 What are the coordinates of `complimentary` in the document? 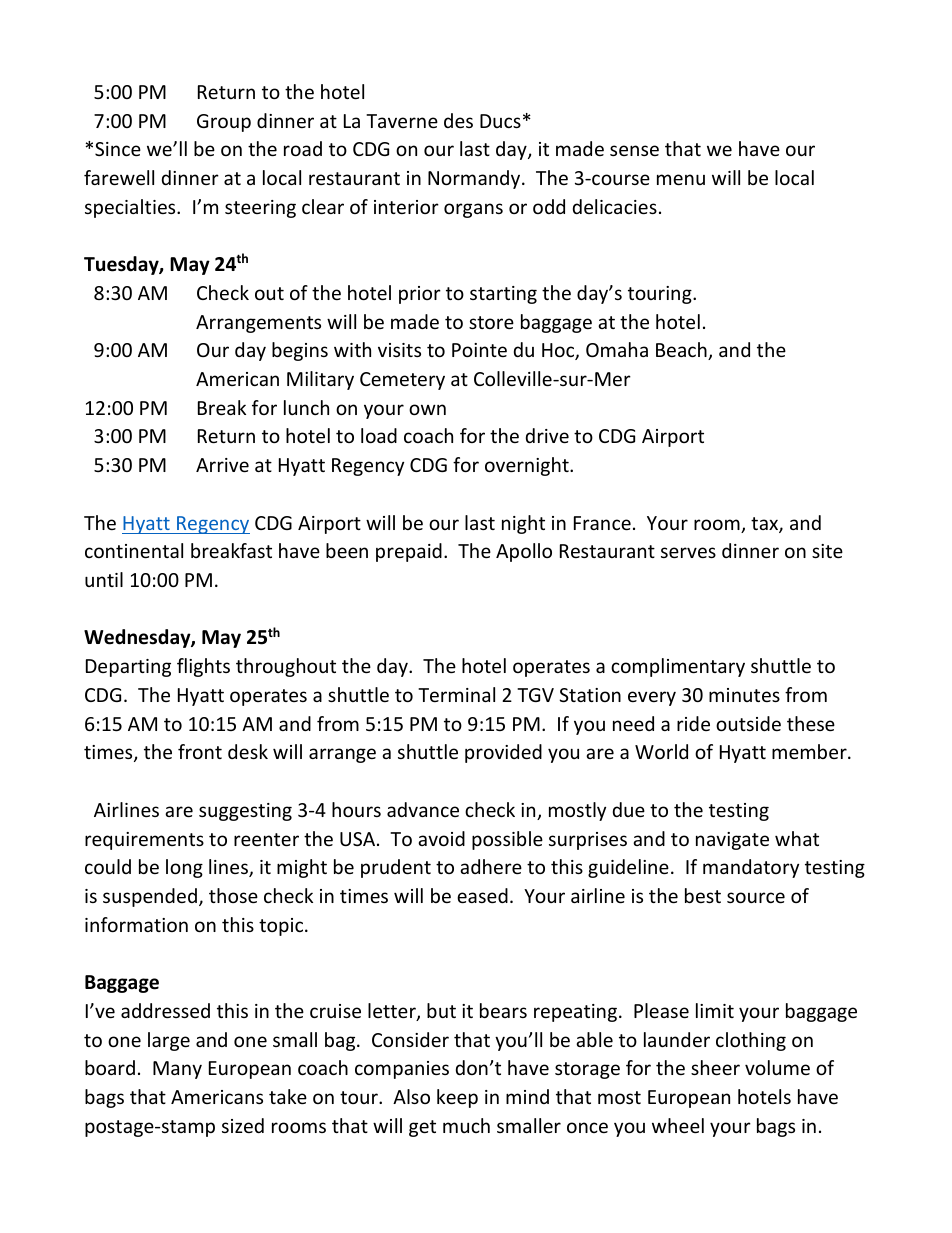 It's located at (678, 667).
